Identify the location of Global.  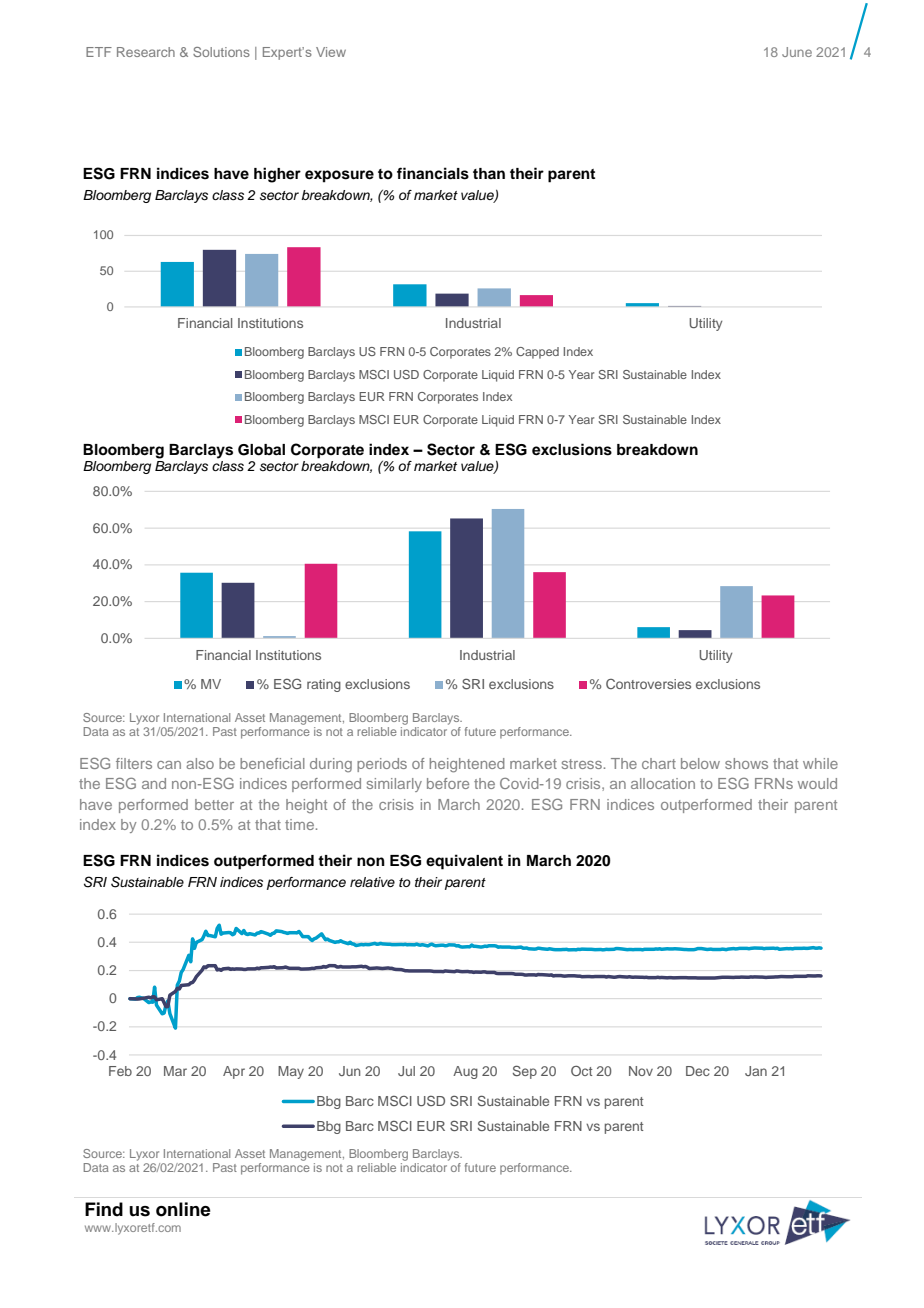
(261, 450).
